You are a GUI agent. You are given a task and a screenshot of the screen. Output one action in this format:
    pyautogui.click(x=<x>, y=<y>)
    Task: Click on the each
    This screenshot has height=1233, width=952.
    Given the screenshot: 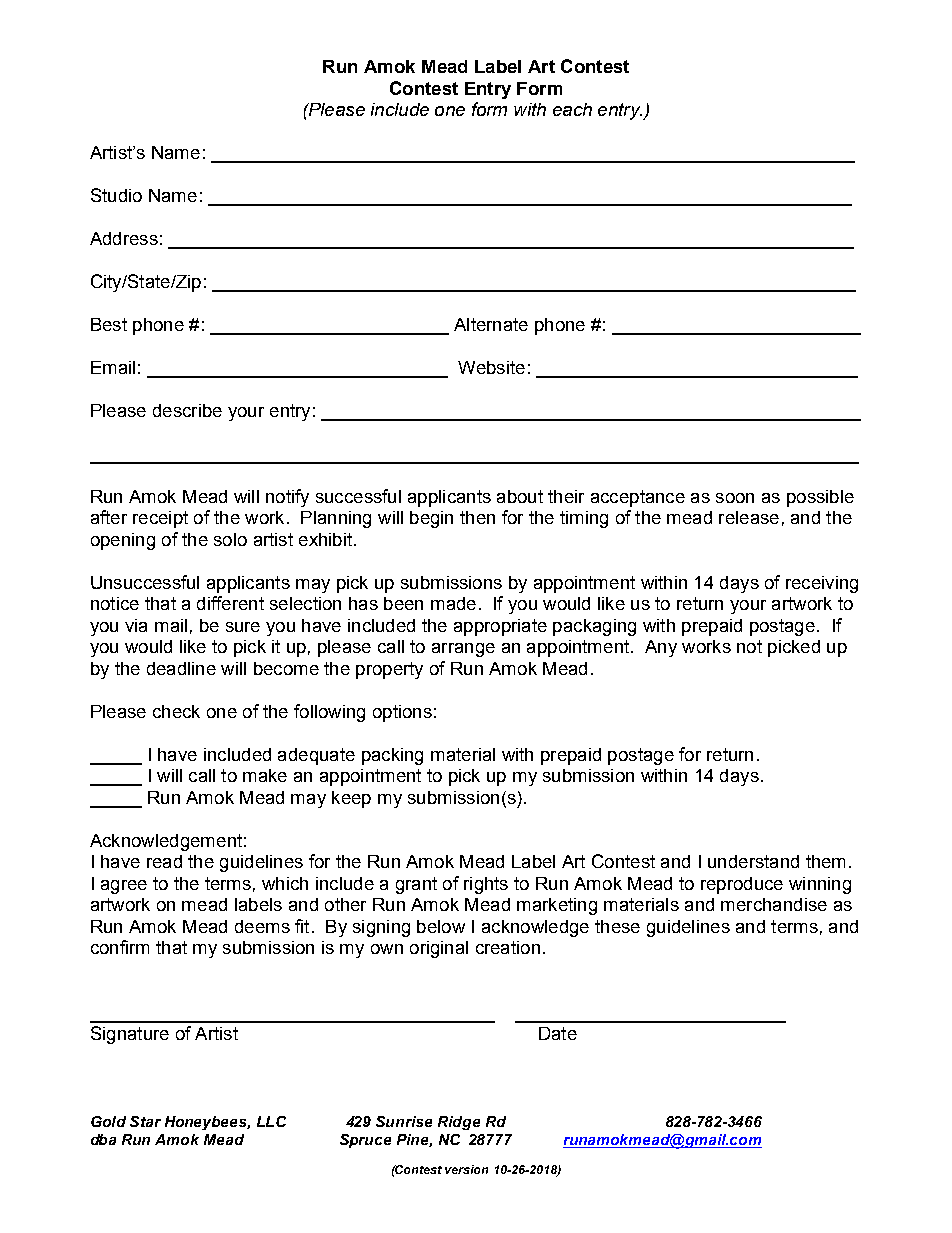 What is the action you would take?
    pyautogui.click(x=572, y=109)
